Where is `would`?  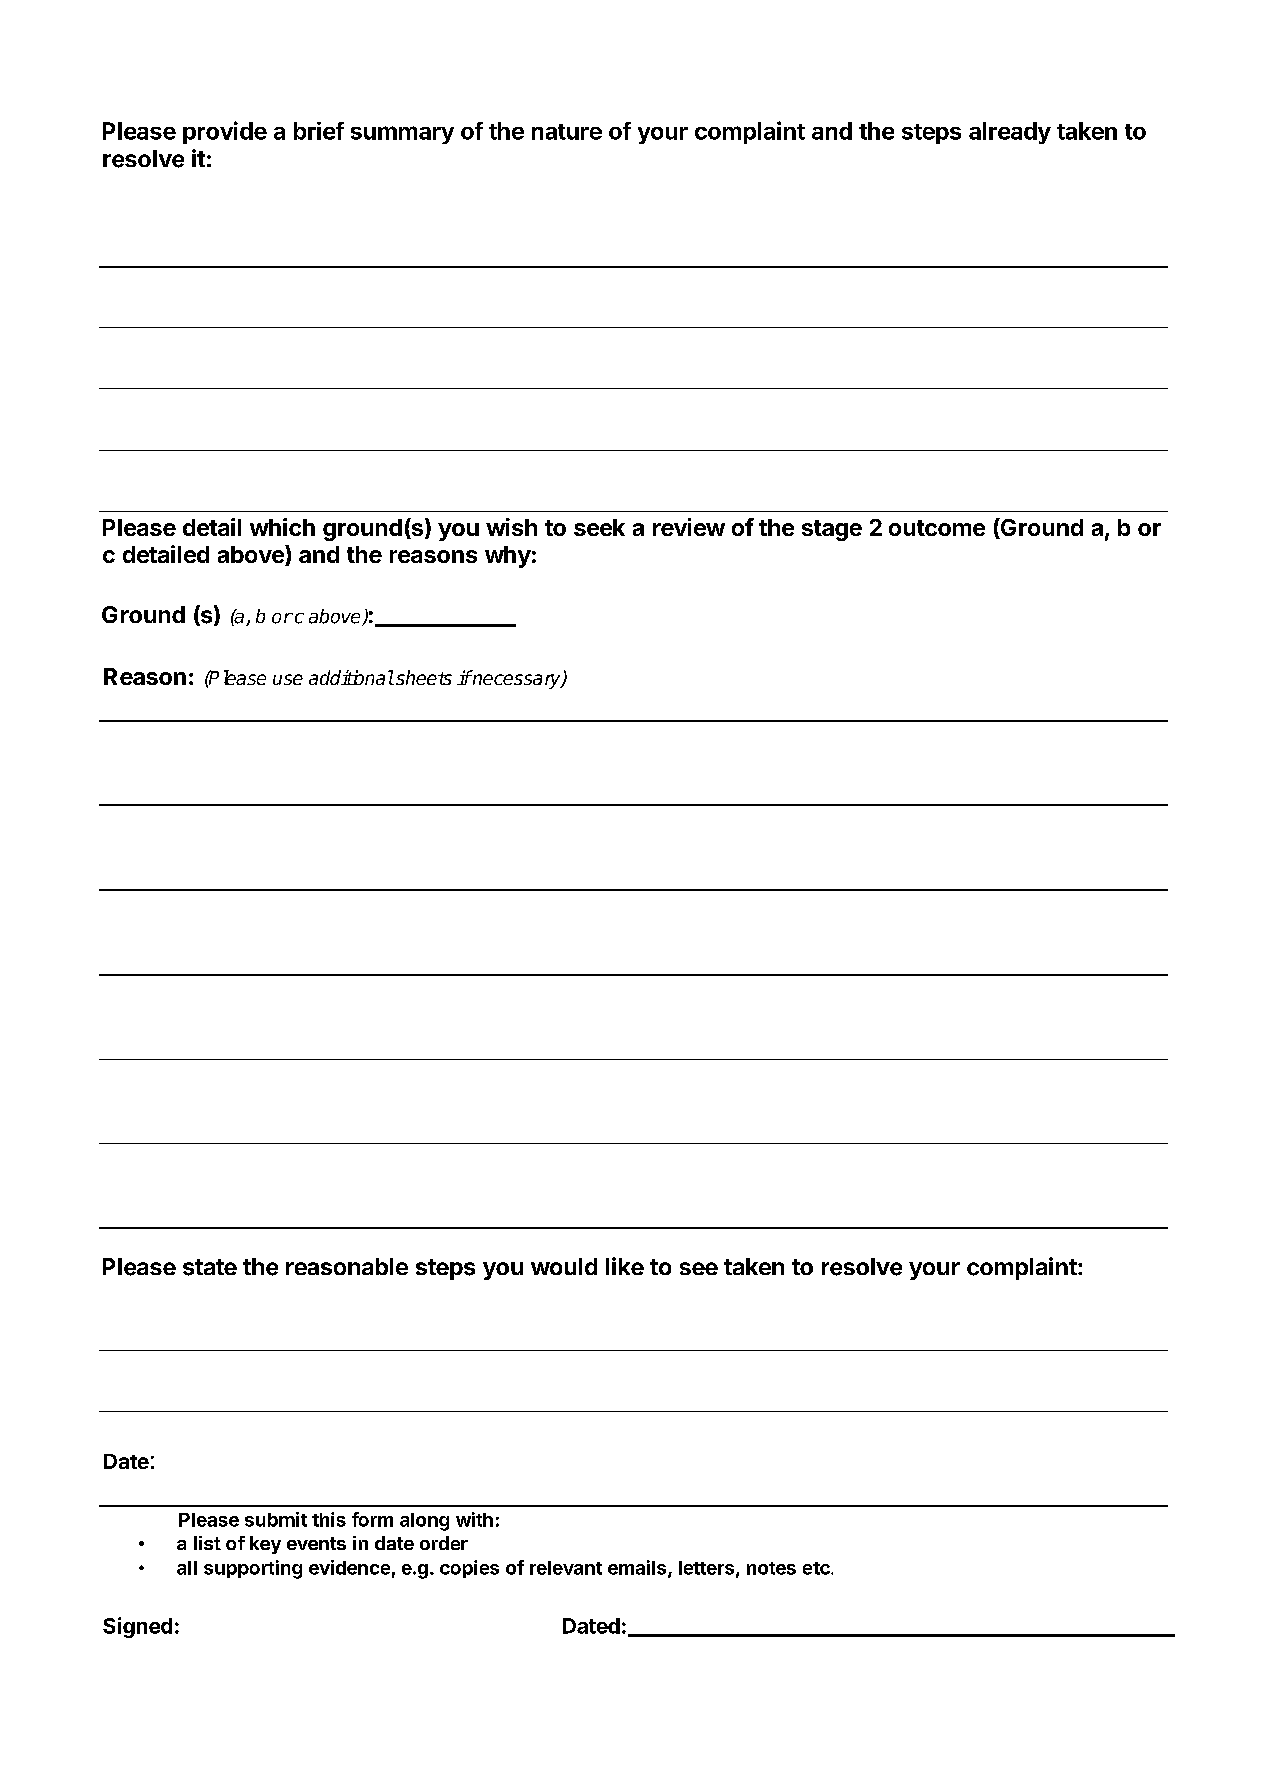 would is located at coordinates (564, 1266).
